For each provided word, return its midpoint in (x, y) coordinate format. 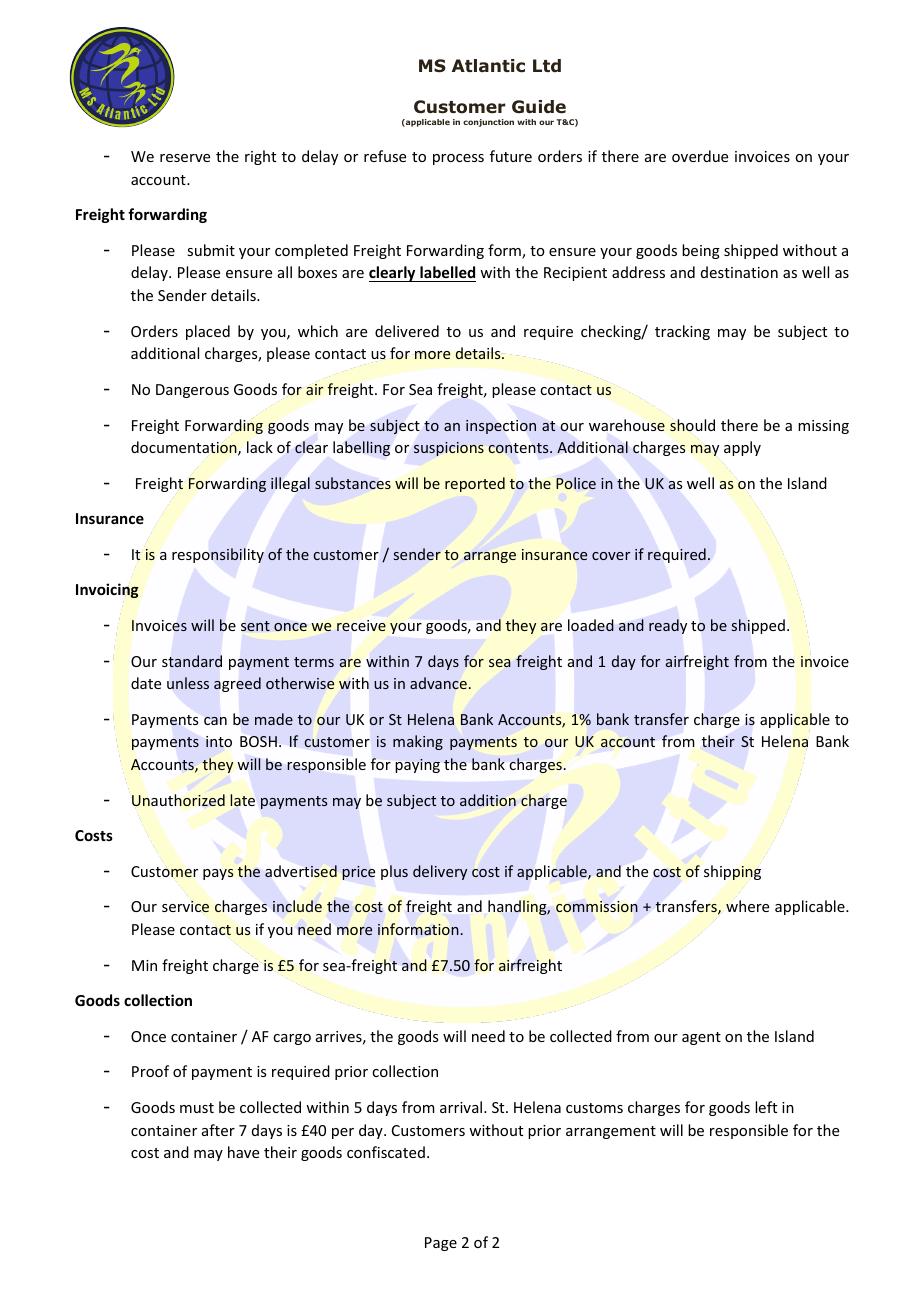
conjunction (488, 123)
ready (668, 626)
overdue (700, 156)
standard (192, 661)
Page (441, 1244)
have (243, 1152)
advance (438, 683)
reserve (185, 158)
